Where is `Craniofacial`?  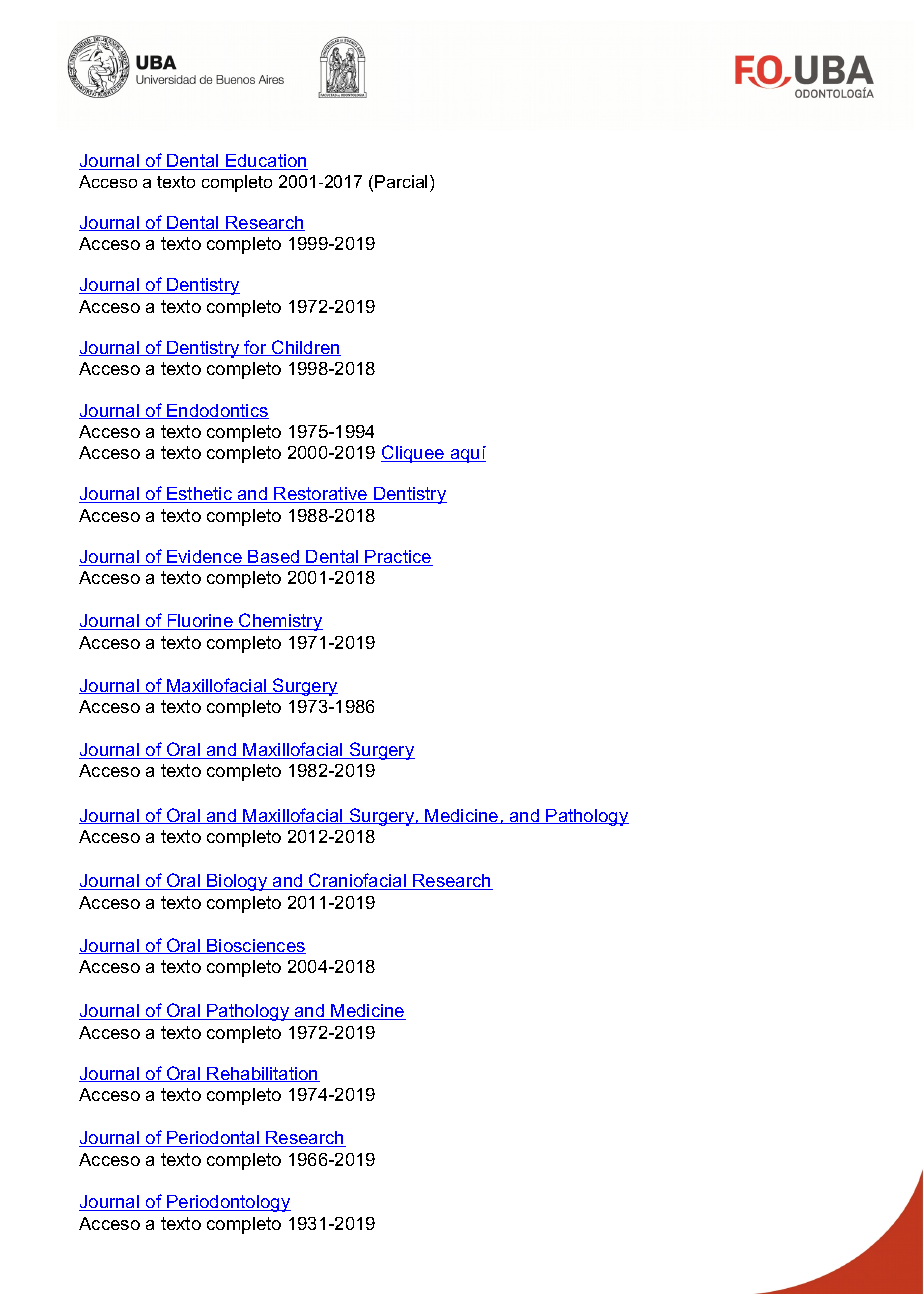 Craniofacial is located at coordinates (357, 881).
